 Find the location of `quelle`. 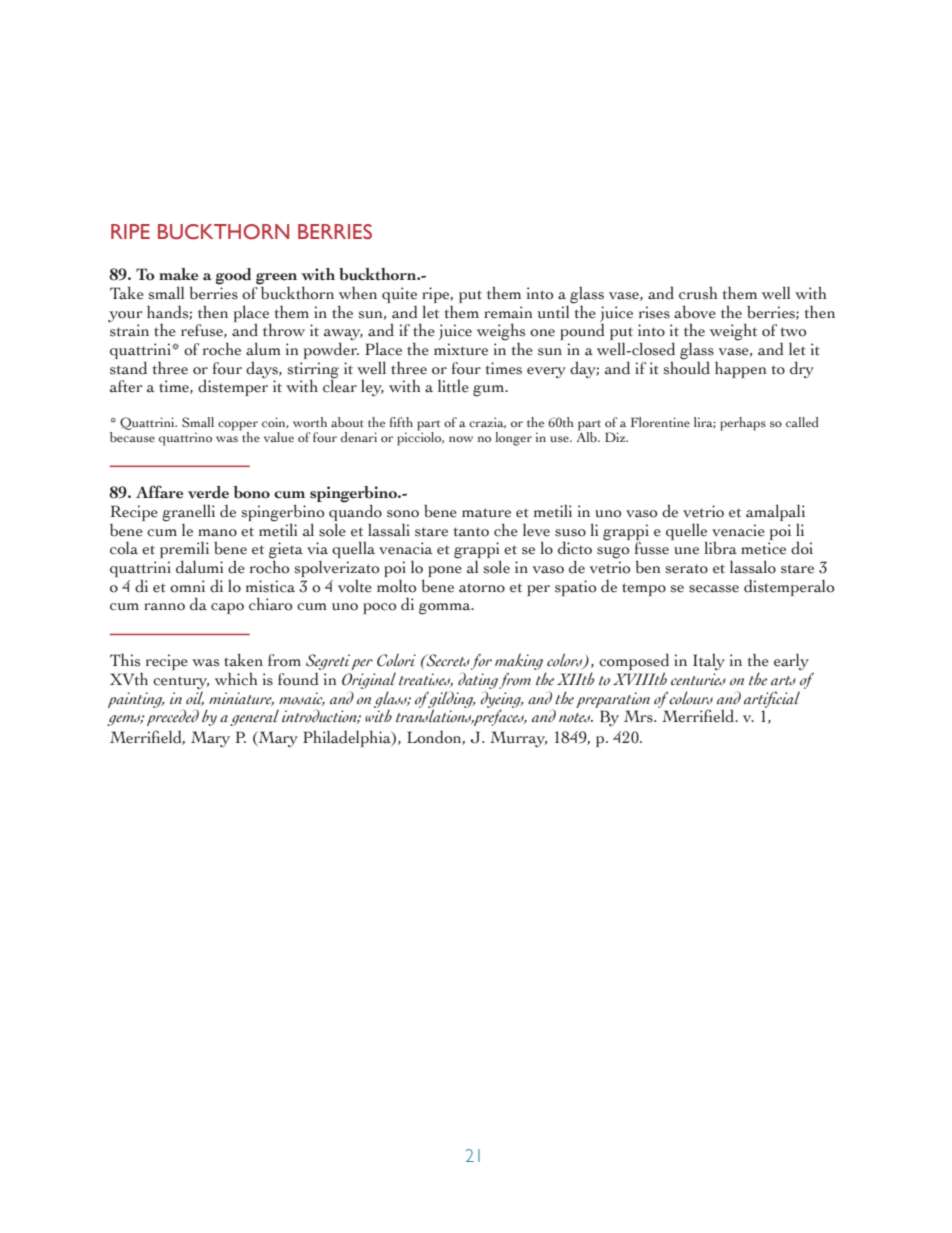

quelle is located at coordinates (686, 532).
